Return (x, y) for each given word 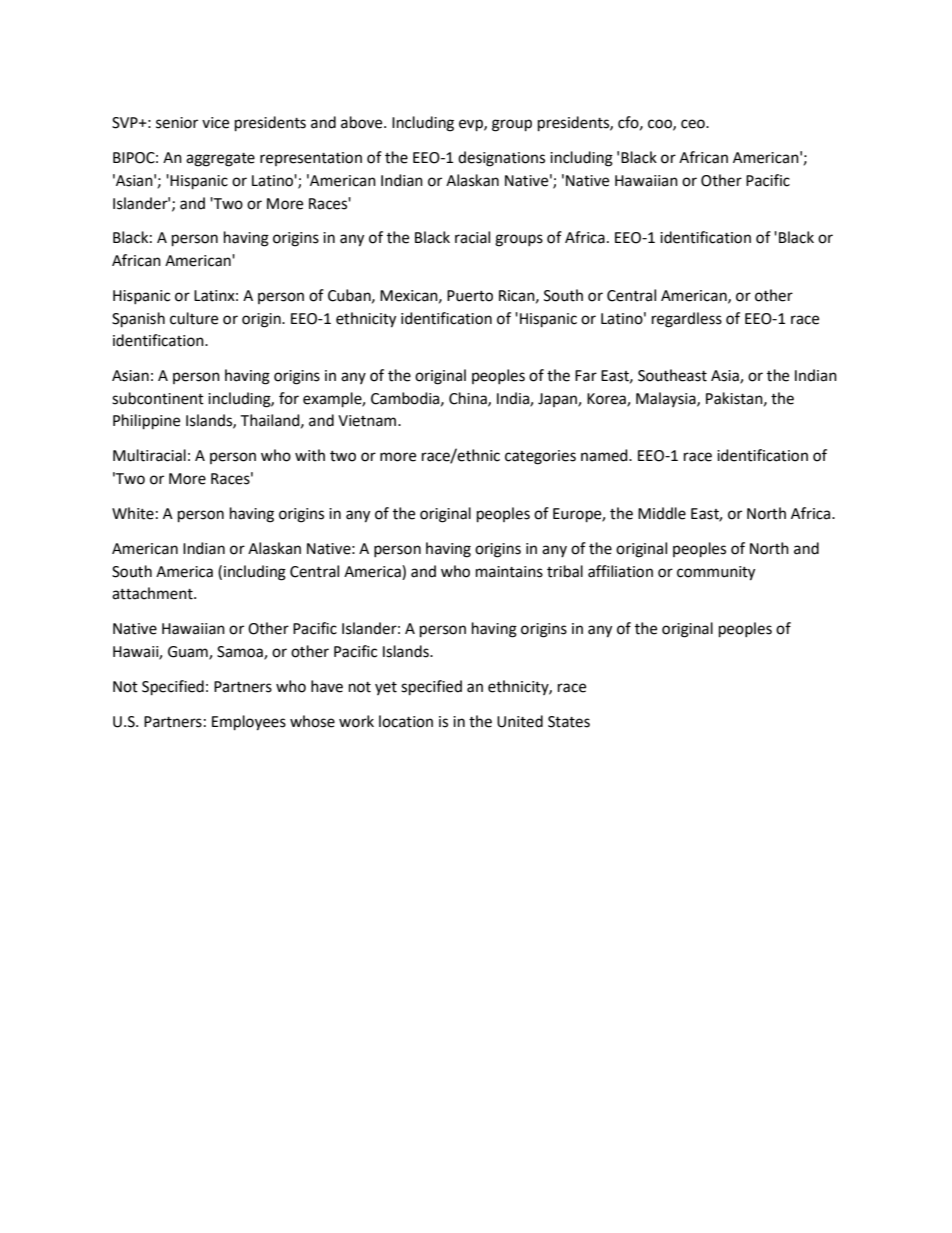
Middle (662, 513)
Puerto (470, 296)
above (363, 122)
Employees (249, 723)
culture (194, 318)
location (406, 721)
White (133, 513)
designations (501, 159)
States (569, 722)
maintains (509, 572)
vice (215, 123)
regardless (687, 320)
